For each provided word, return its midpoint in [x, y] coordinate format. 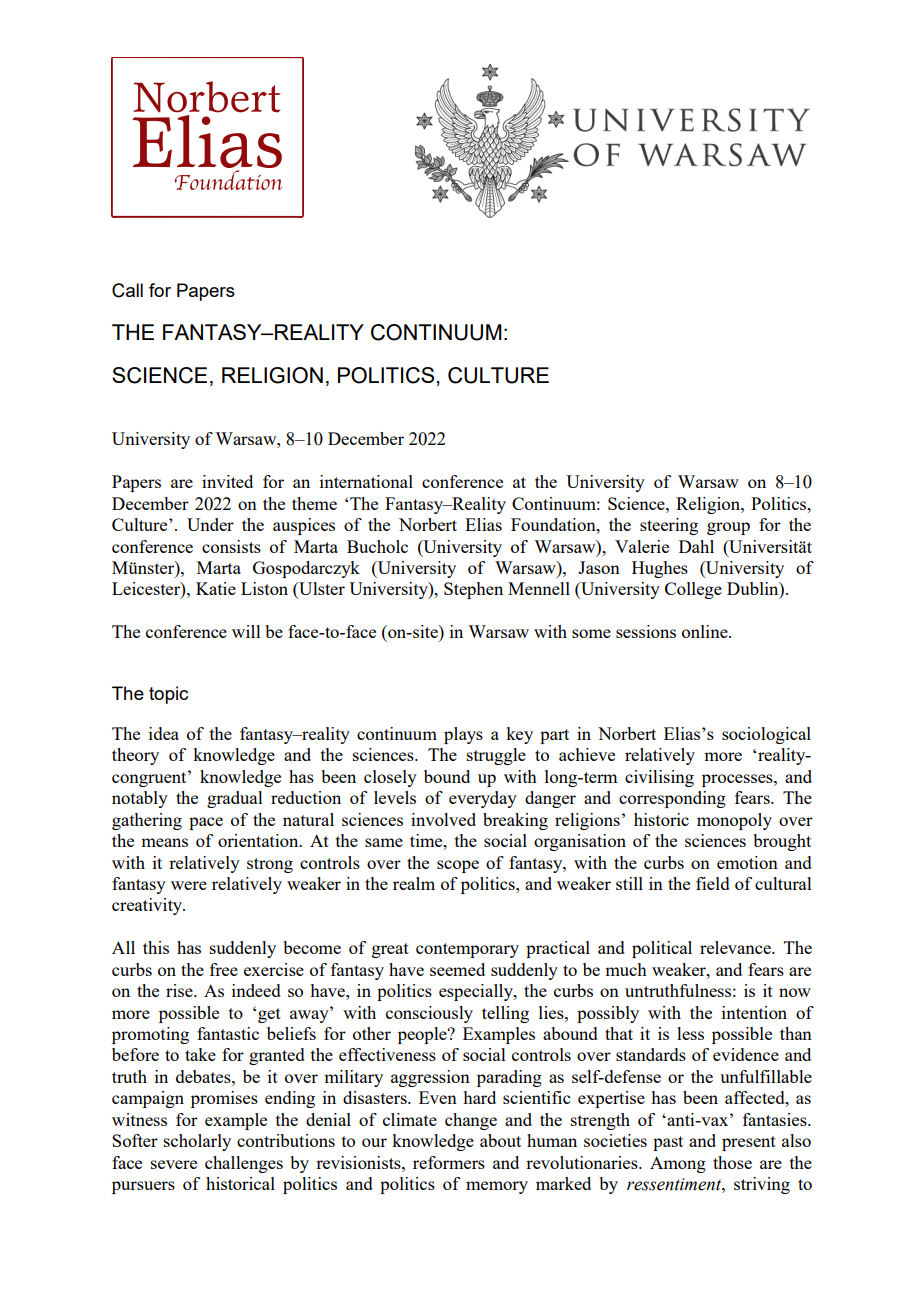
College [693, 590]
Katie [216, 588]
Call [127, 290]
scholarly [197, 1142]
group [728, 528]
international [366, 481]
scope [458, 866]
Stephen [473, 590]
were [189, 885]
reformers [449, 1162]
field [713, 883]
